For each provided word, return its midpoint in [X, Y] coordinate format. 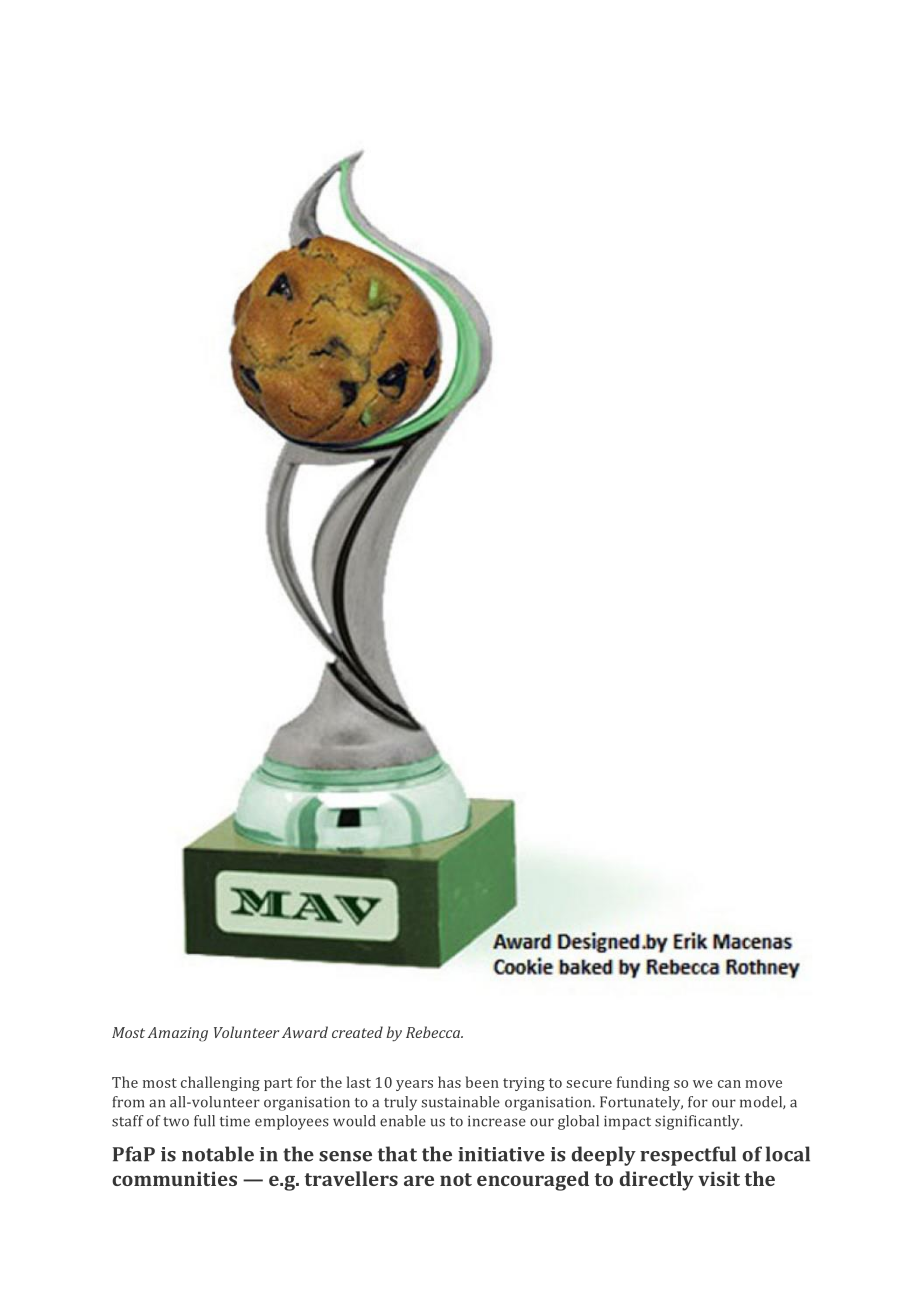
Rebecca [434, 1032]
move [763, 1084]
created [357, 1032]
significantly [698, 1122]
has [449, 1082]
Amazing [178, 1034]
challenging [220, 1083]
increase [497, 1121]
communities [174, 1179]
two [176, 1122]
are [419, 1180]
